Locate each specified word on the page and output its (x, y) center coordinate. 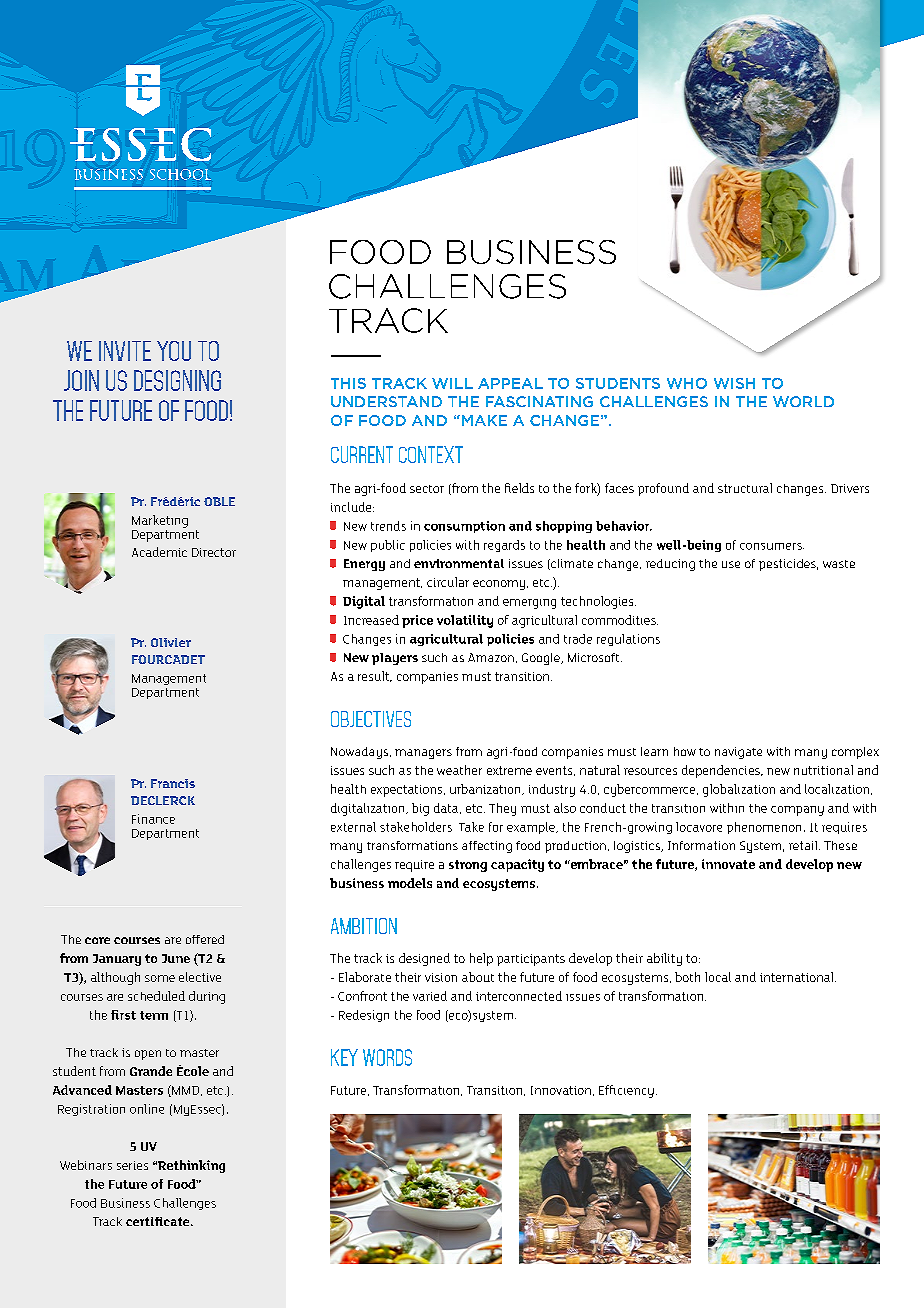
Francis (173, 783)
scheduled (156, 996)
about (478, 977)
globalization (739, 790)
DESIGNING (177, 380)
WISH (734, 383)
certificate (159, 1221)
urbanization (486, 789)
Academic (159, 552)
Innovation (561, 1090)
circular (448, 582)
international (798, 977)
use (731, 564)
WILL (452, 383)
